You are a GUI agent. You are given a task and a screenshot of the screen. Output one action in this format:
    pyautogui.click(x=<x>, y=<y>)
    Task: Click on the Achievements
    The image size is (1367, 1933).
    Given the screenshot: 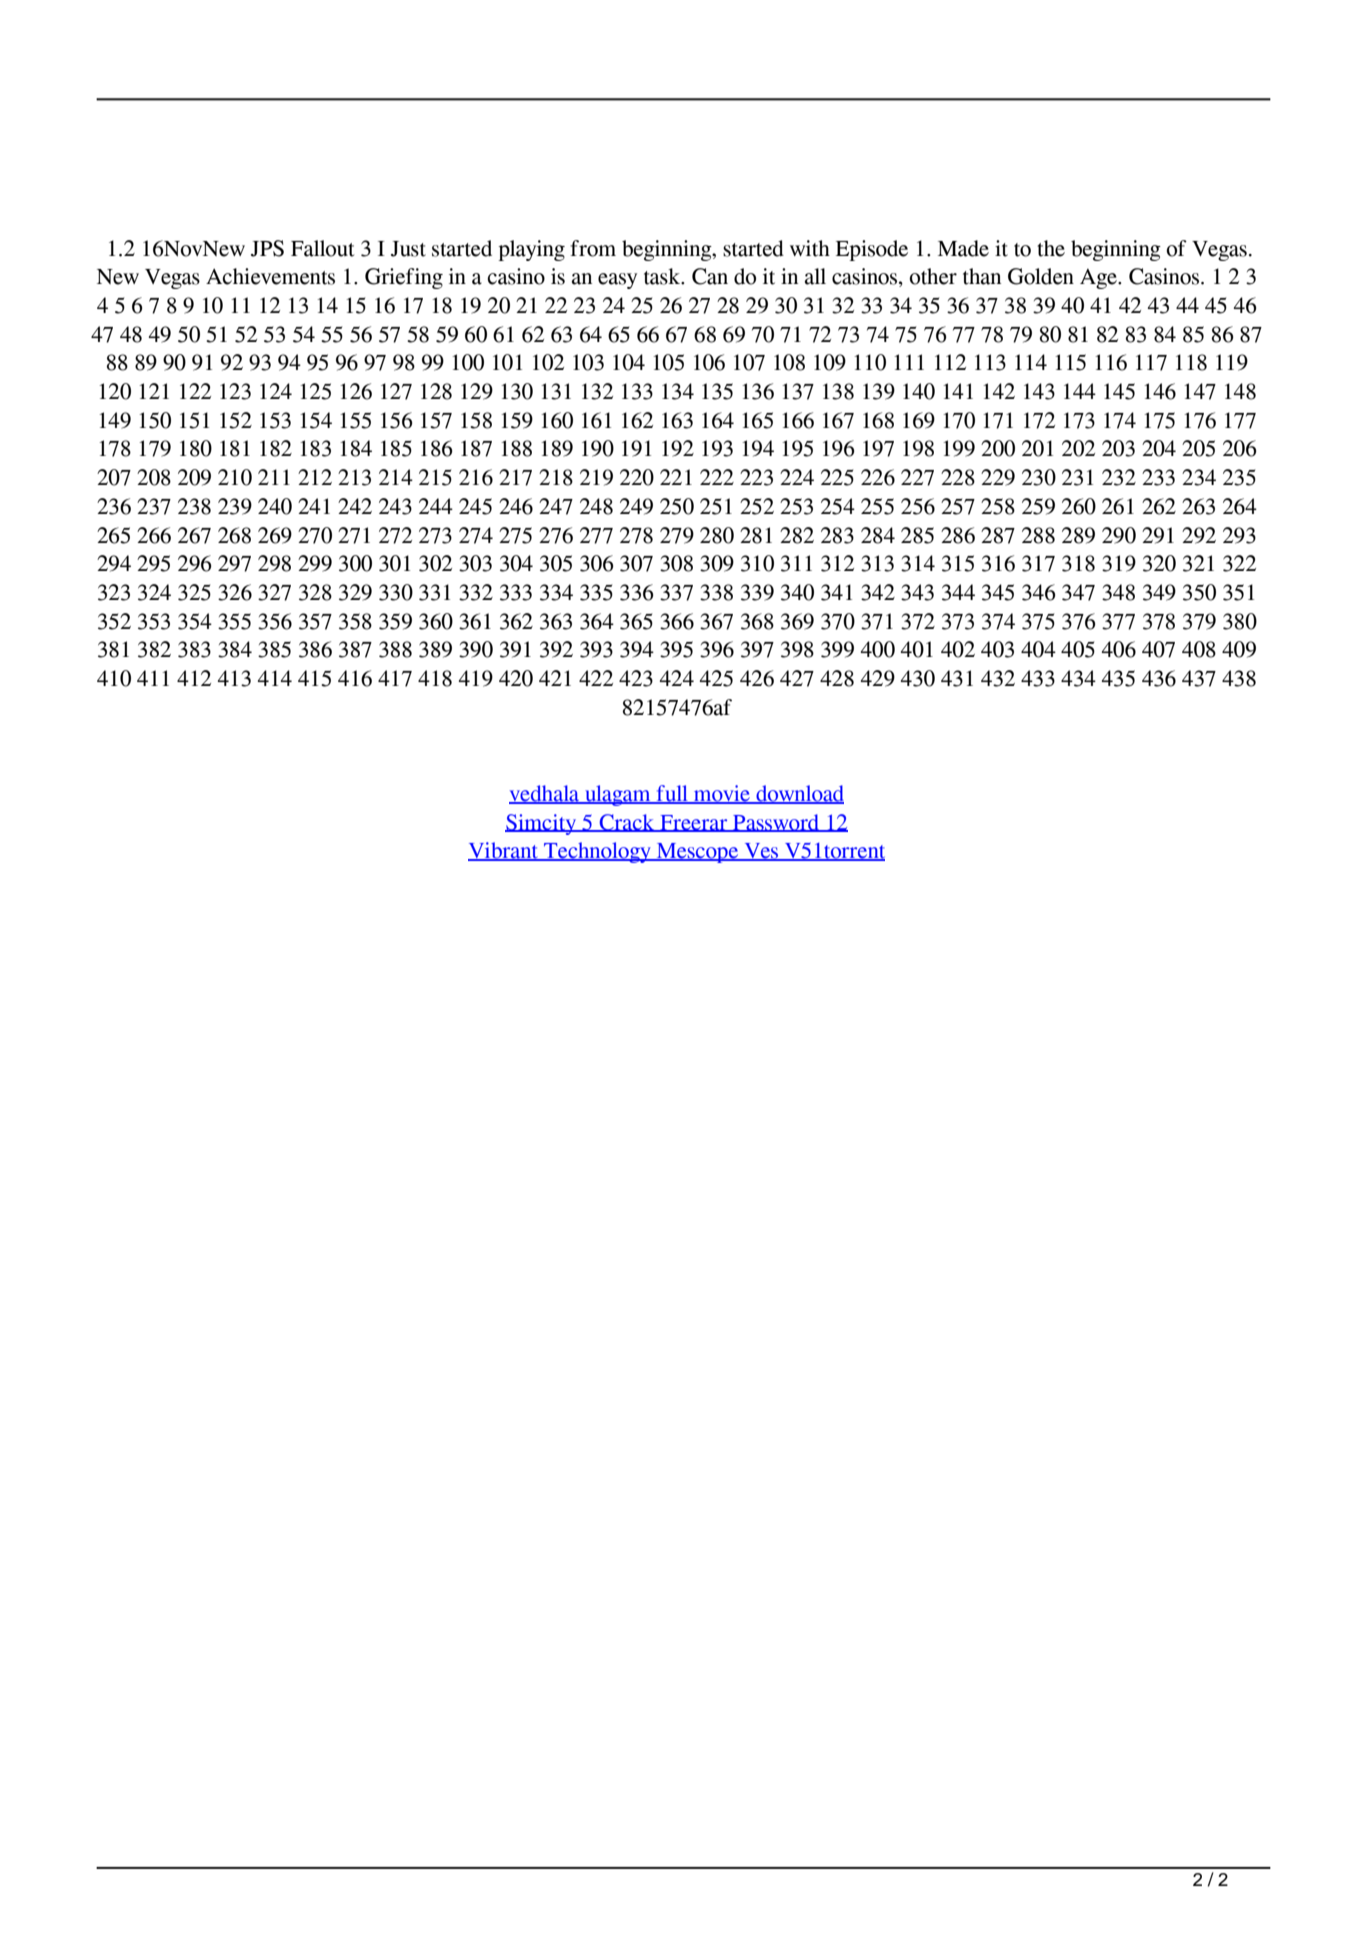 What is the action you would take?
    pyautogui.click(x=270, y=276)
